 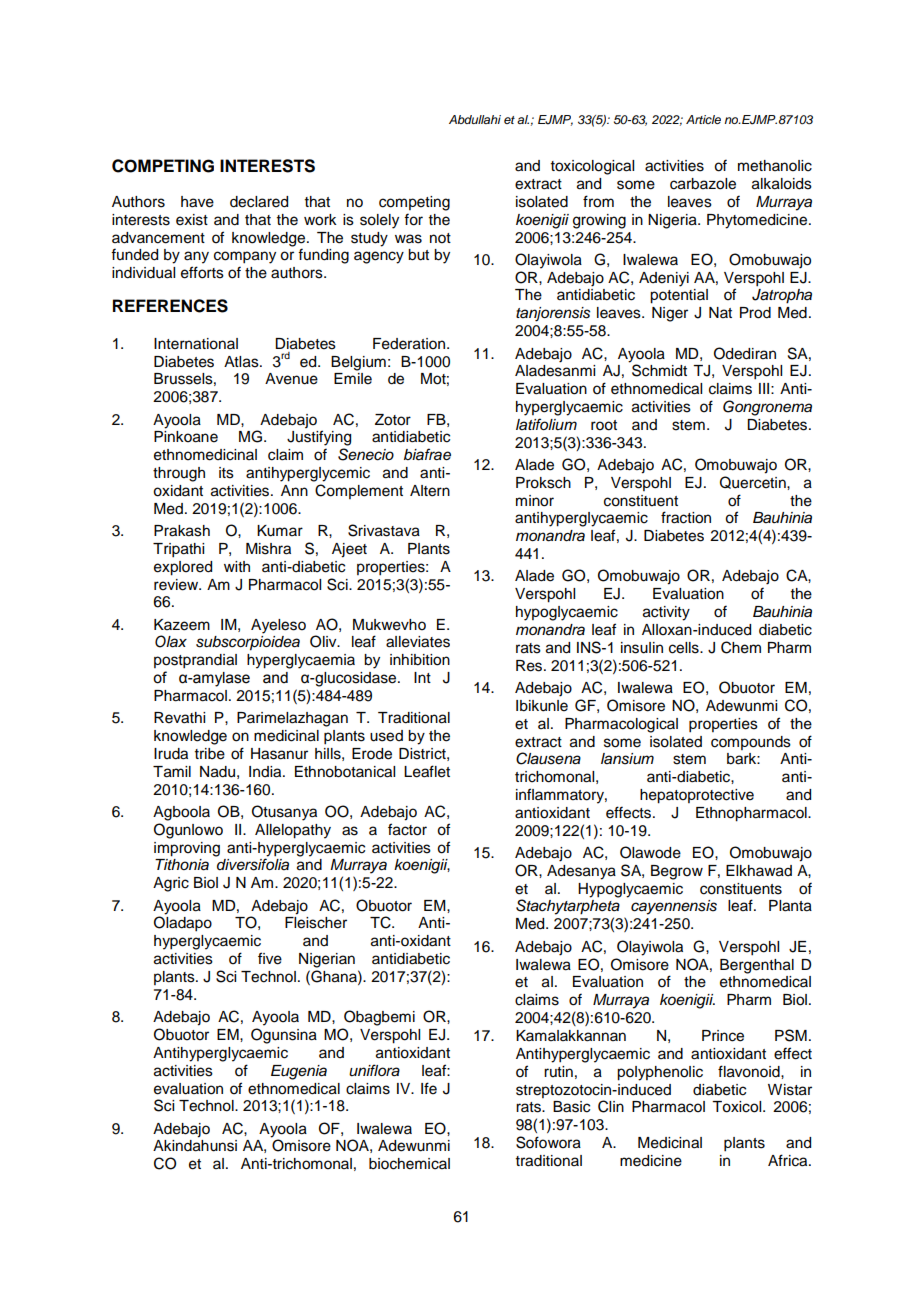 What do you see at coordinates (374, 1070) in the screenshot?
I see `uniflora` at bounding box center [374, 1070].
